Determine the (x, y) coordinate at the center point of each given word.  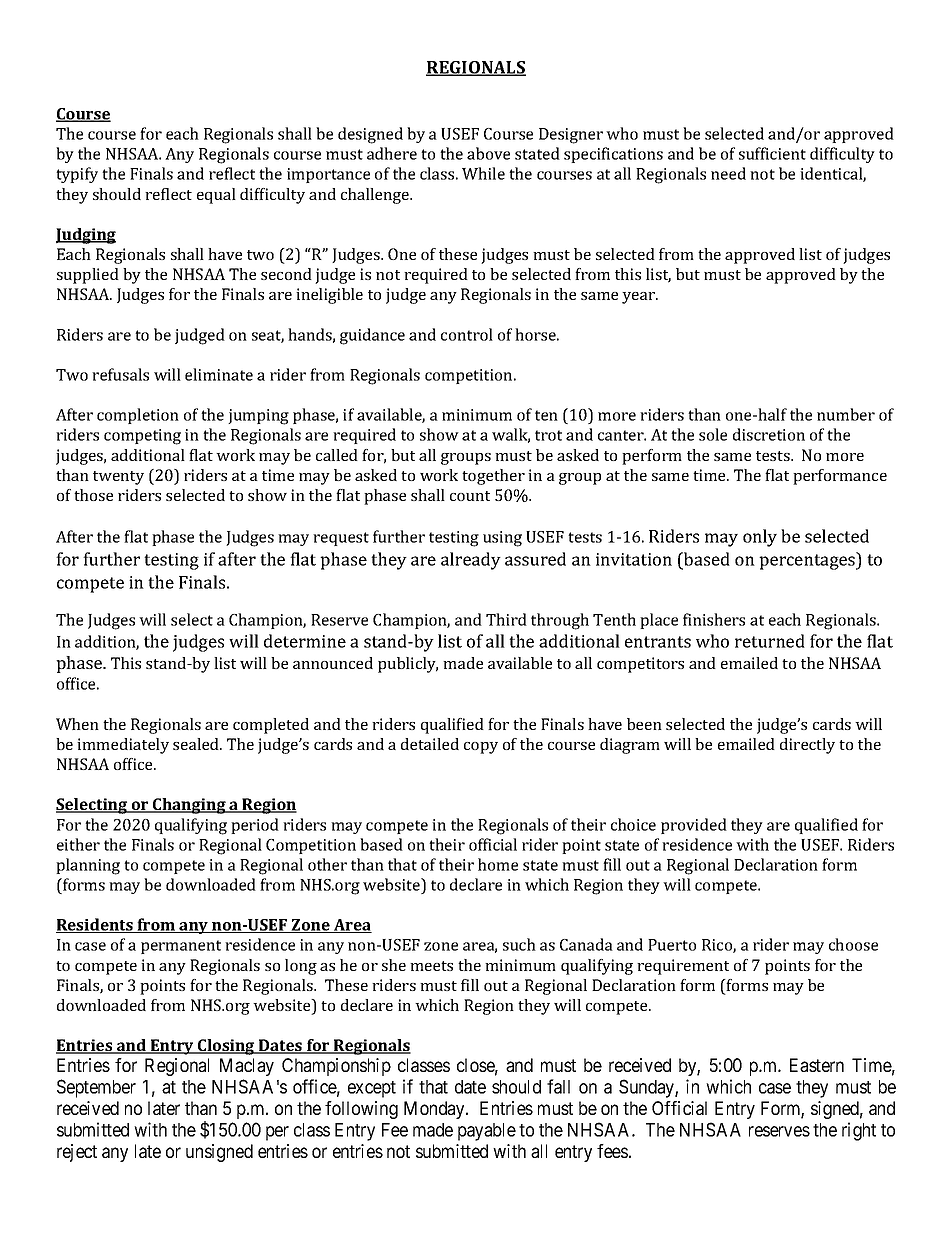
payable (487, 1132)
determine (305, 641)
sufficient (772, 153)
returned (770, 641)
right (859, 1131)
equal (216, 196)
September (96, 1088)
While (483, 173)
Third (506, 619)
